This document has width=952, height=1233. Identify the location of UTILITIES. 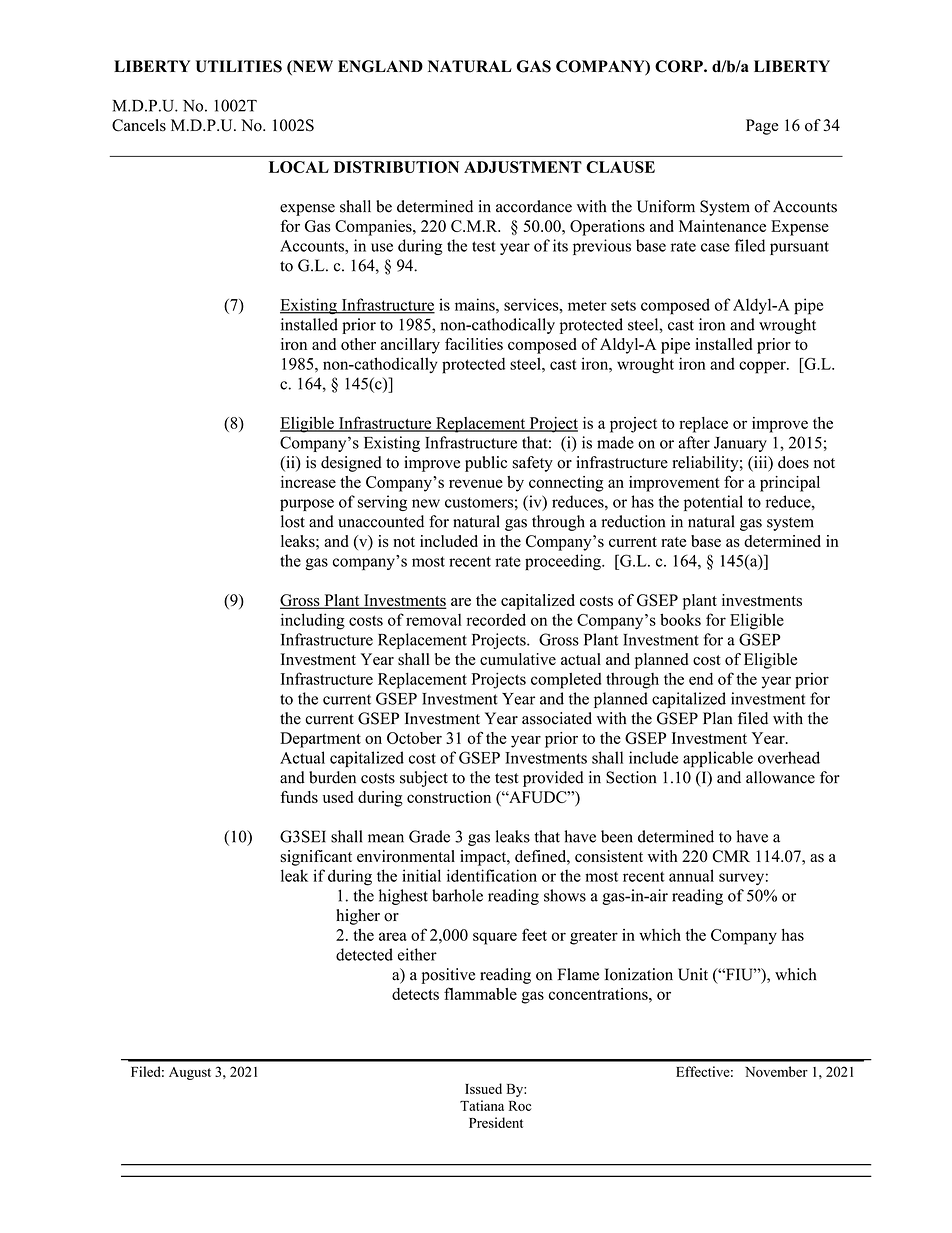
(239, 66).
